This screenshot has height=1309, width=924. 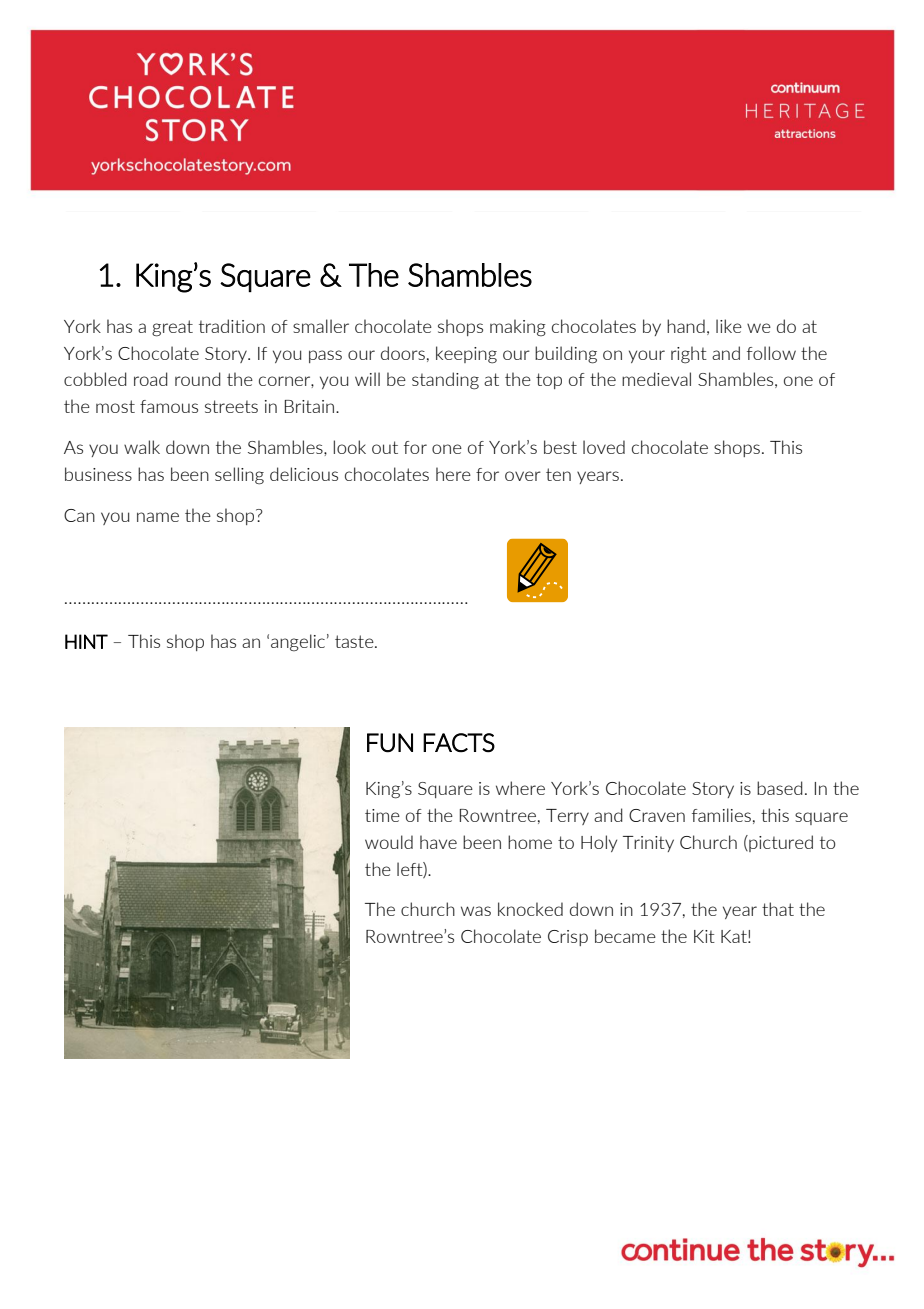 What do you see at coordinates (689, 355) in the screenshot?
I see `right` at bounding box center [689, 355].
